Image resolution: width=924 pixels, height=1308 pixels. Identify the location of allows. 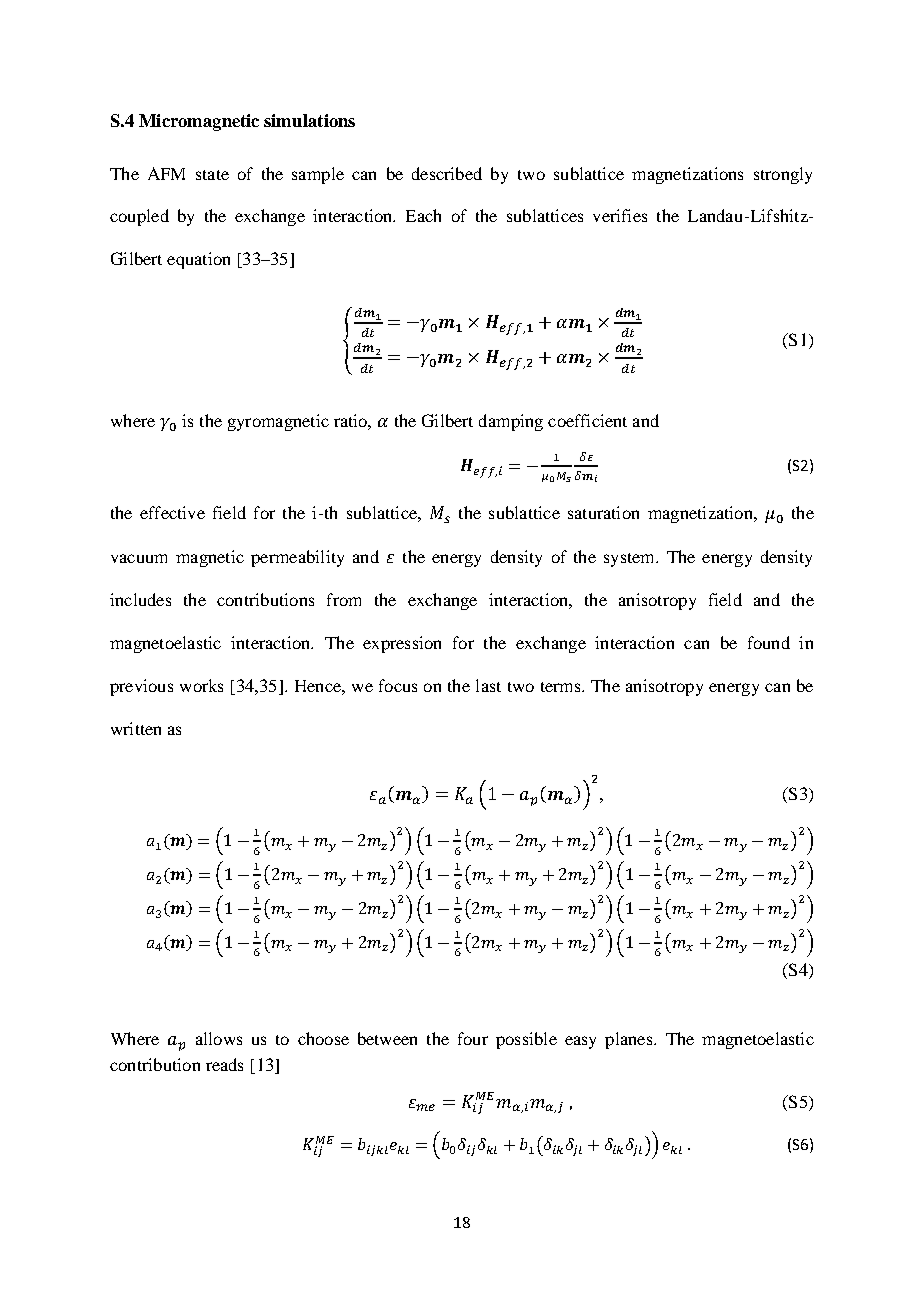
(219, 1038).
